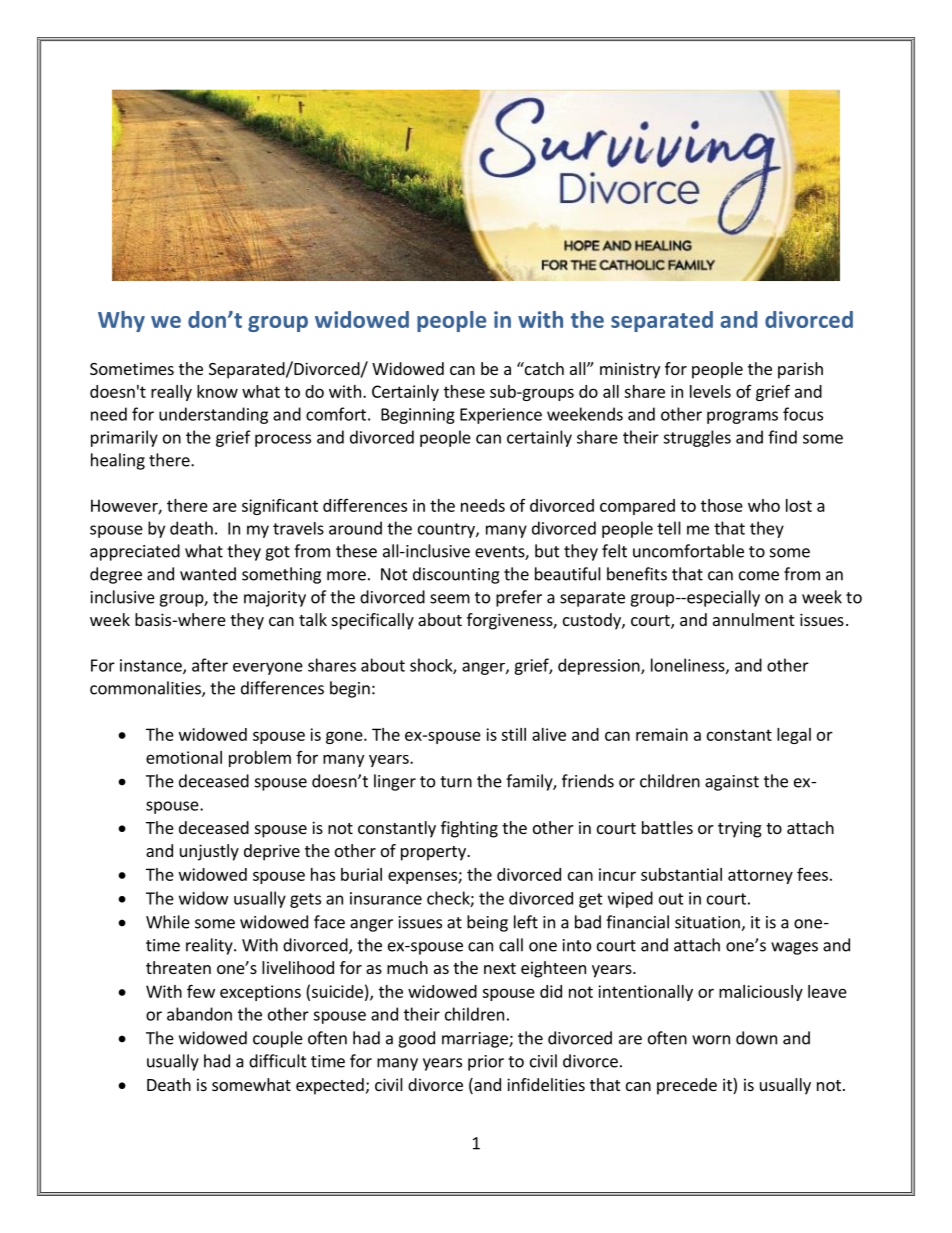 The height and width of the image is (1233, 952). What do you see at coordinates (740, 829) in the image?
I see `trying` at bounding box center [740, 829].
